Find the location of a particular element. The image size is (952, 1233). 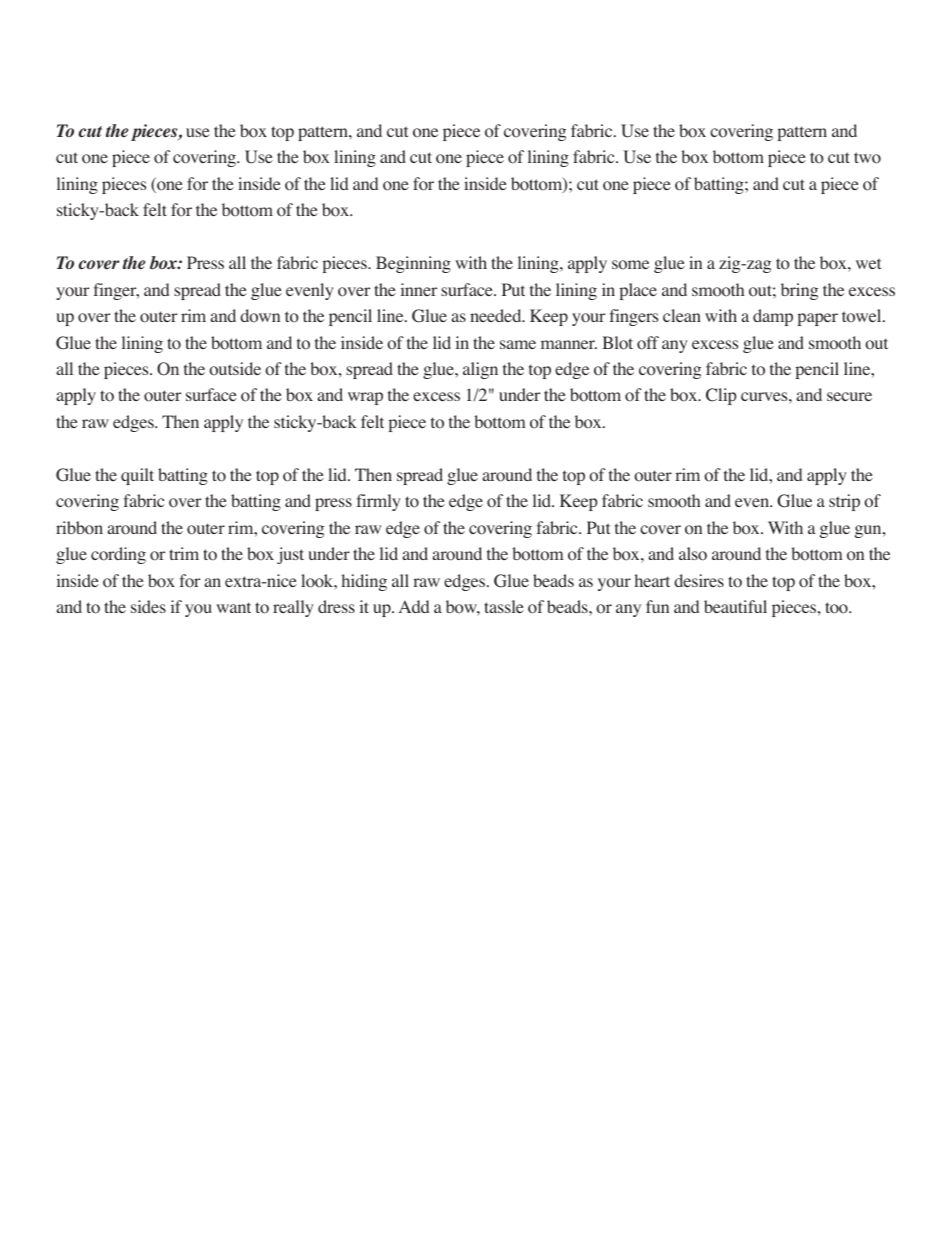

strip is located at coordinates (844, 502).
